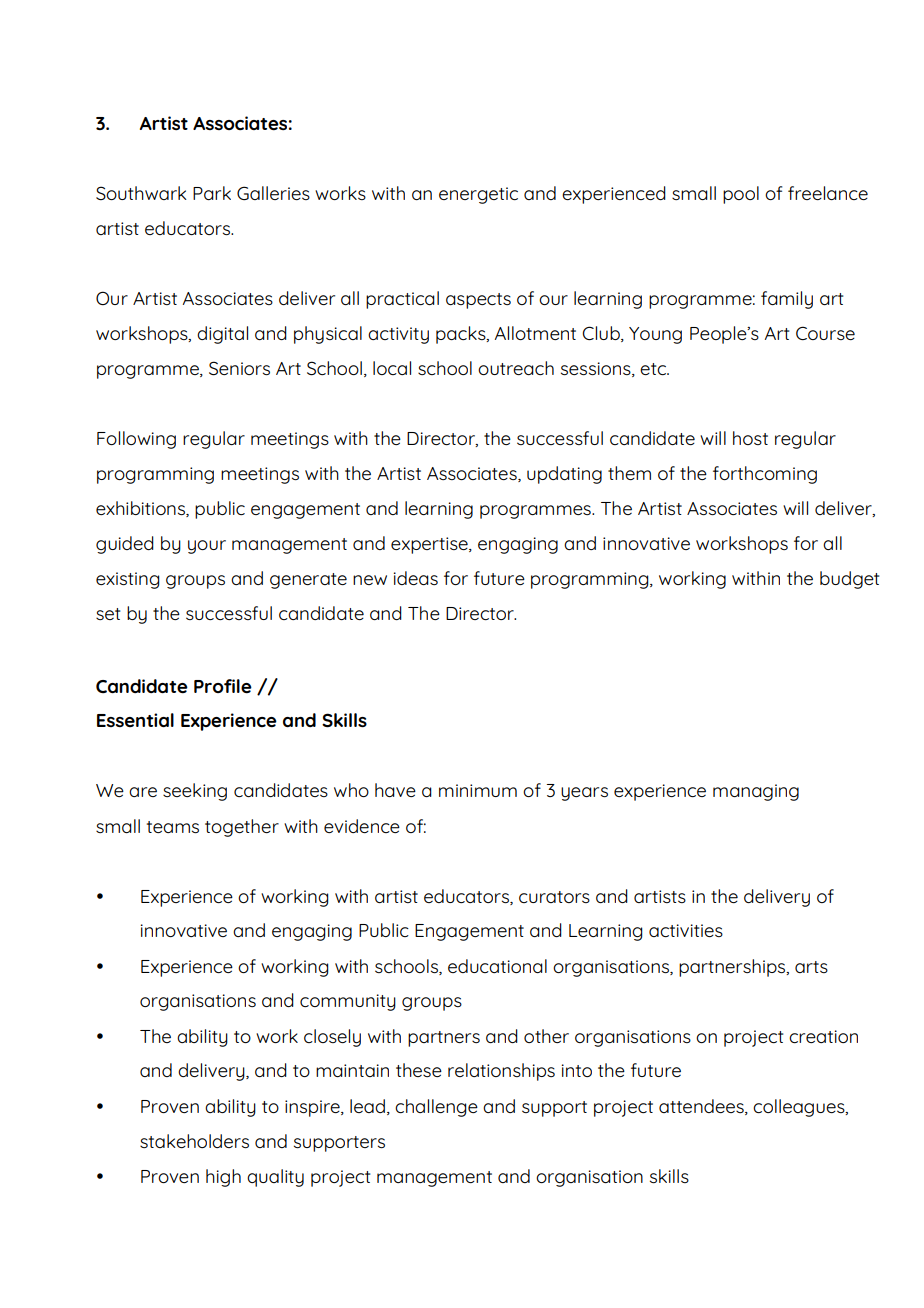  Describe the element at coordinates (741, 195) in the page. I see `pool` at that location.
